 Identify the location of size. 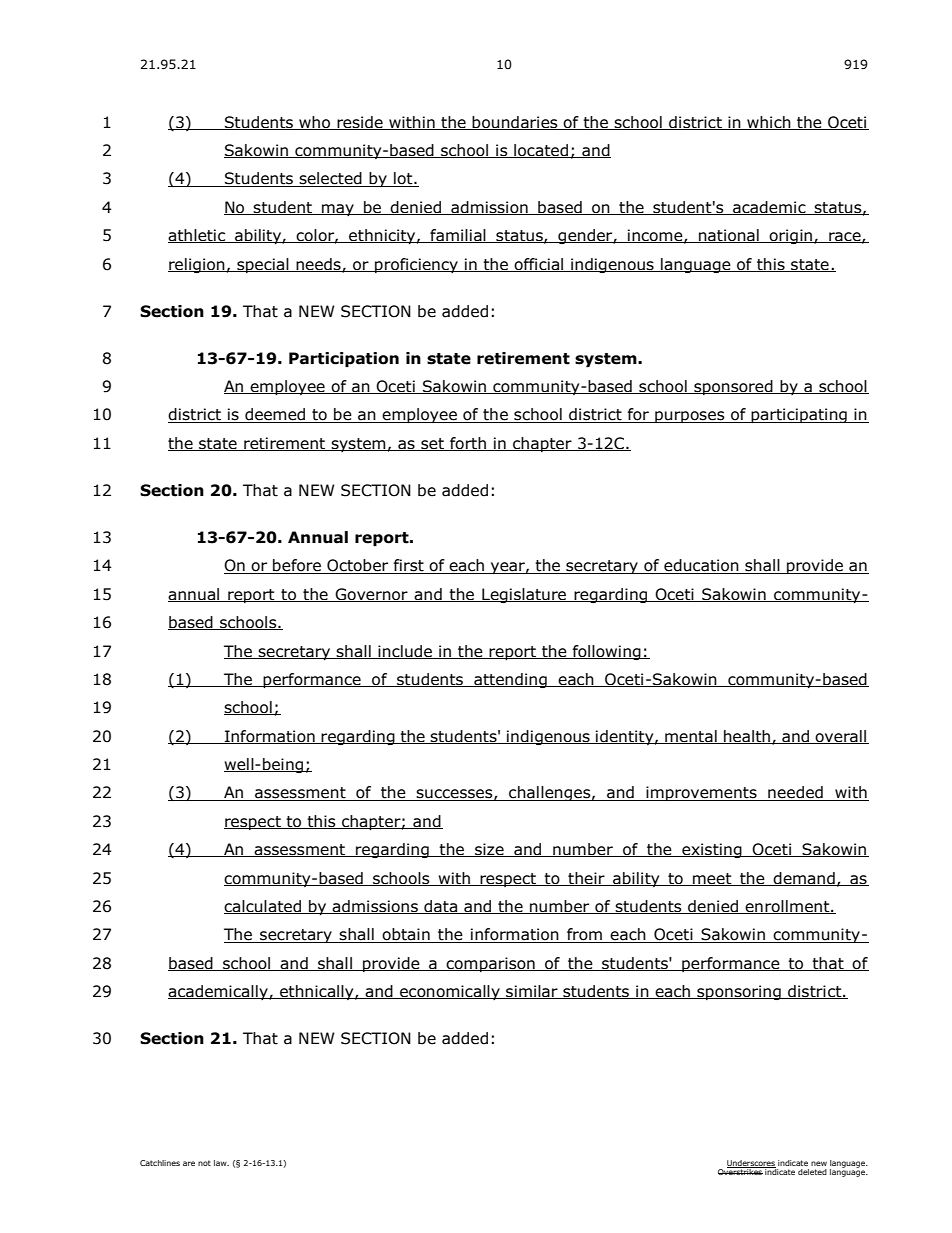
(489, 850).
